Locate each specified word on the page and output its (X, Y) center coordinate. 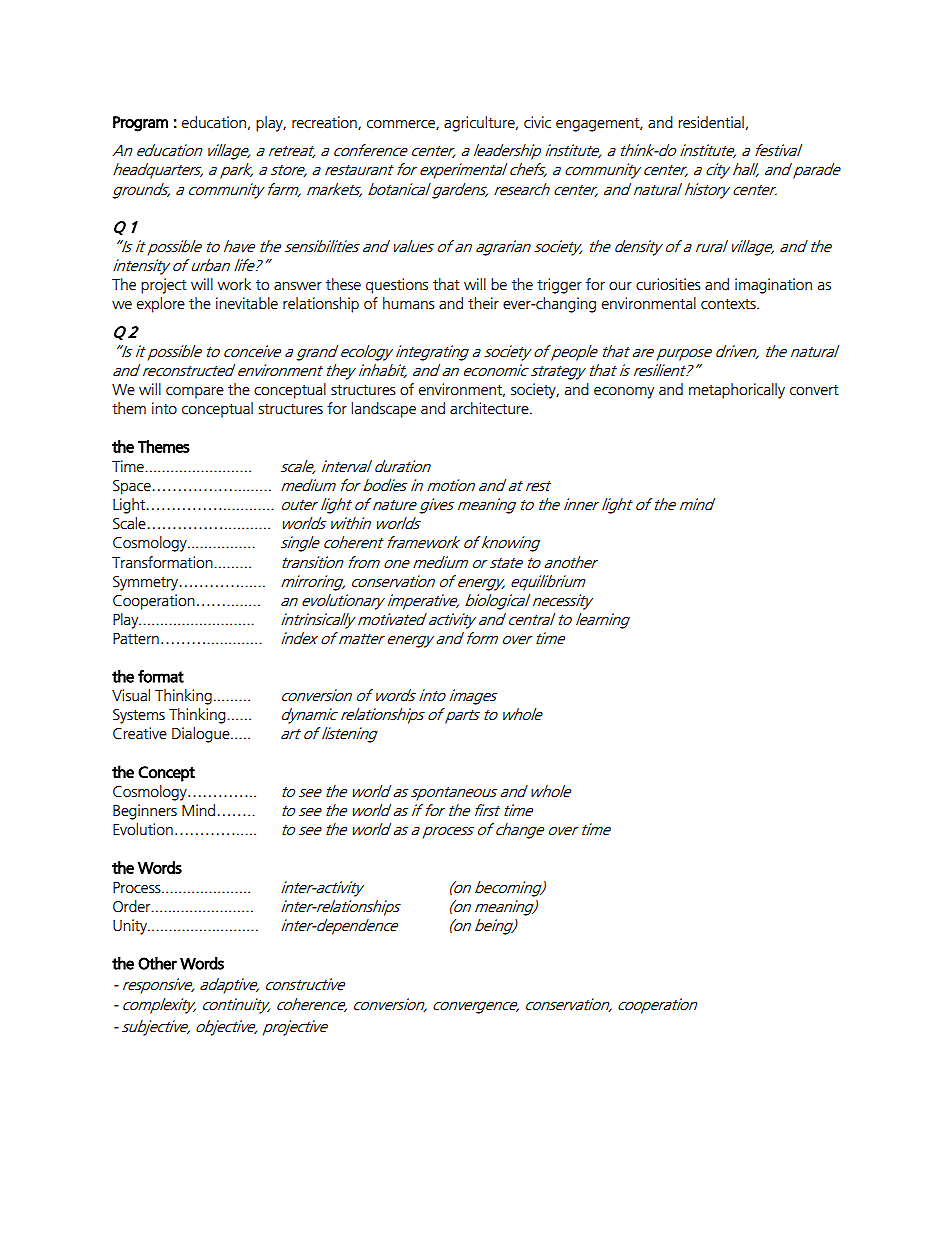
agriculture (480, 124)
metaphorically (737, 391)
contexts (729, 304)
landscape (383, 410)
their (483, 303)
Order (133, 906)
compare (195, 393)
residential (711, 122)
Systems (139, 716)
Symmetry (145, 583)
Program (140, 124)
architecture (490, 408)
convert (814, 390)
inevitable (247, 303)
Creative (140, 733)
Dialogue (202, 735)
